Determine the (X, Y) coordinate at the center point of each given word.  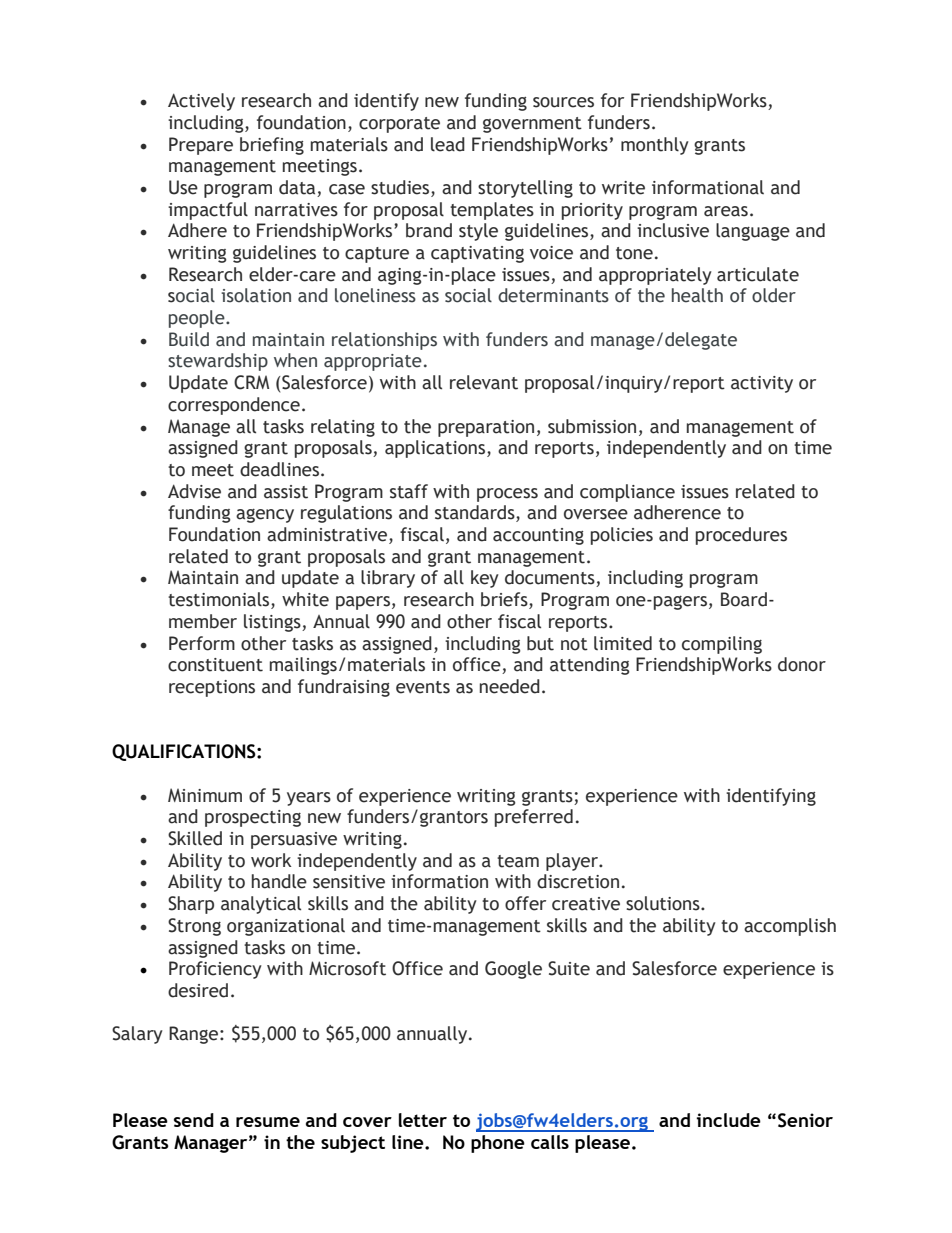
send (194, 1120)
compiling (722, 645)
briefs (505, 600)
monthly (655, 146)
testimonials (220, 600)
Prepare (201, 146)
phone (498, 1144)
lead (448, 144)
